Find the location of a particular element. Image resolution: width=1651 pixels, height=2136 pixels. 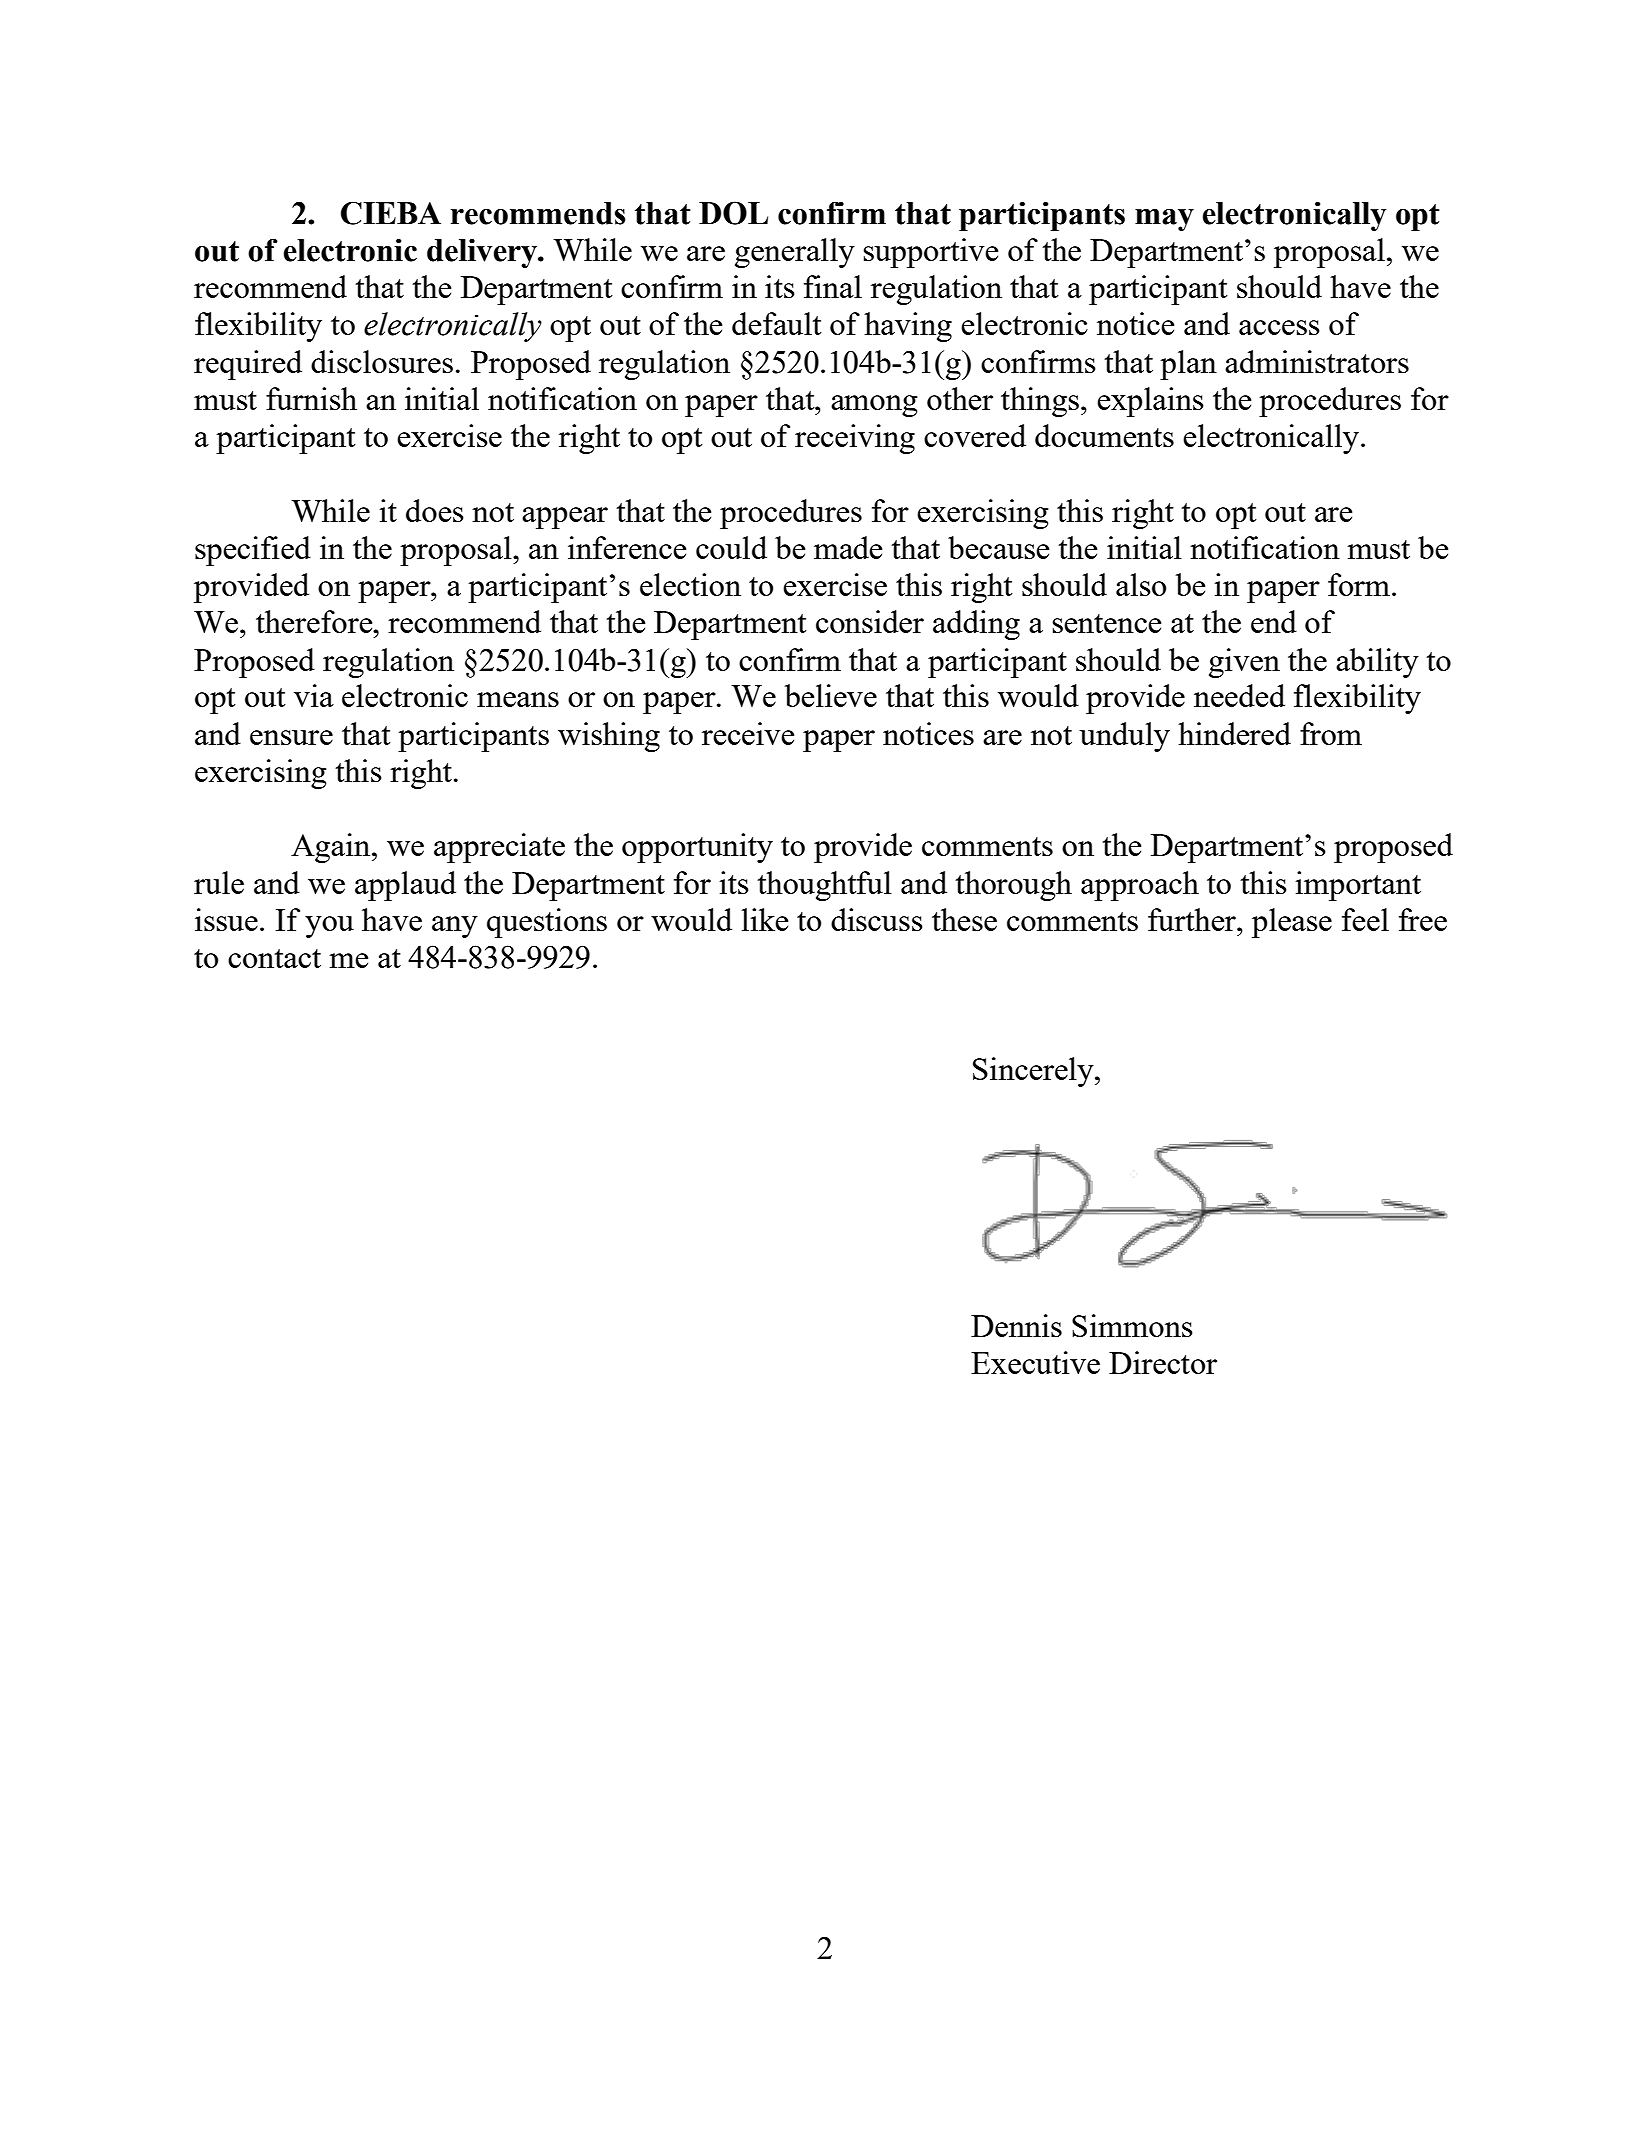

Dennis is located at coordinates (1016, 1325).
